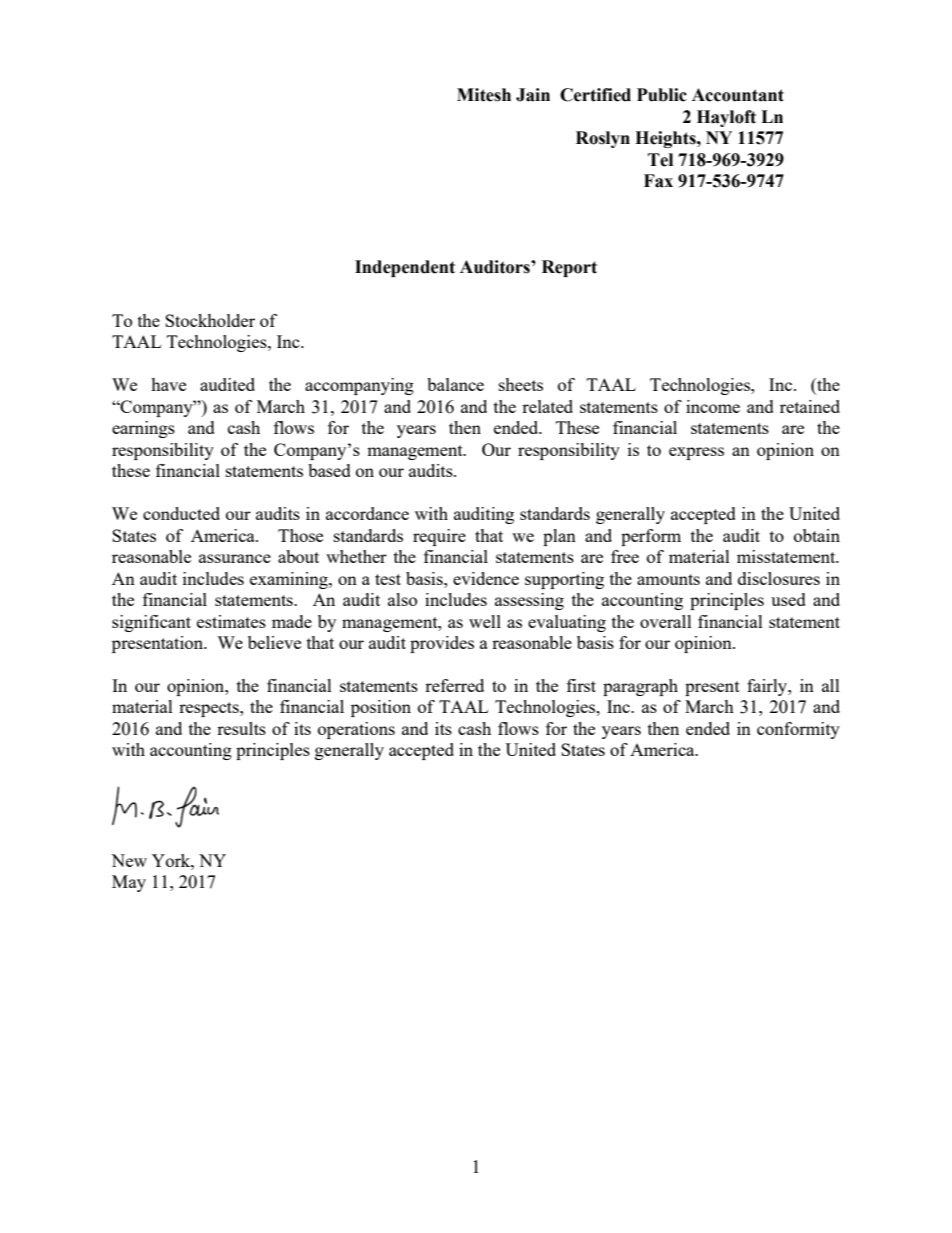 The image size is (952, 1233). I want to click on used, so click(788, 599).
